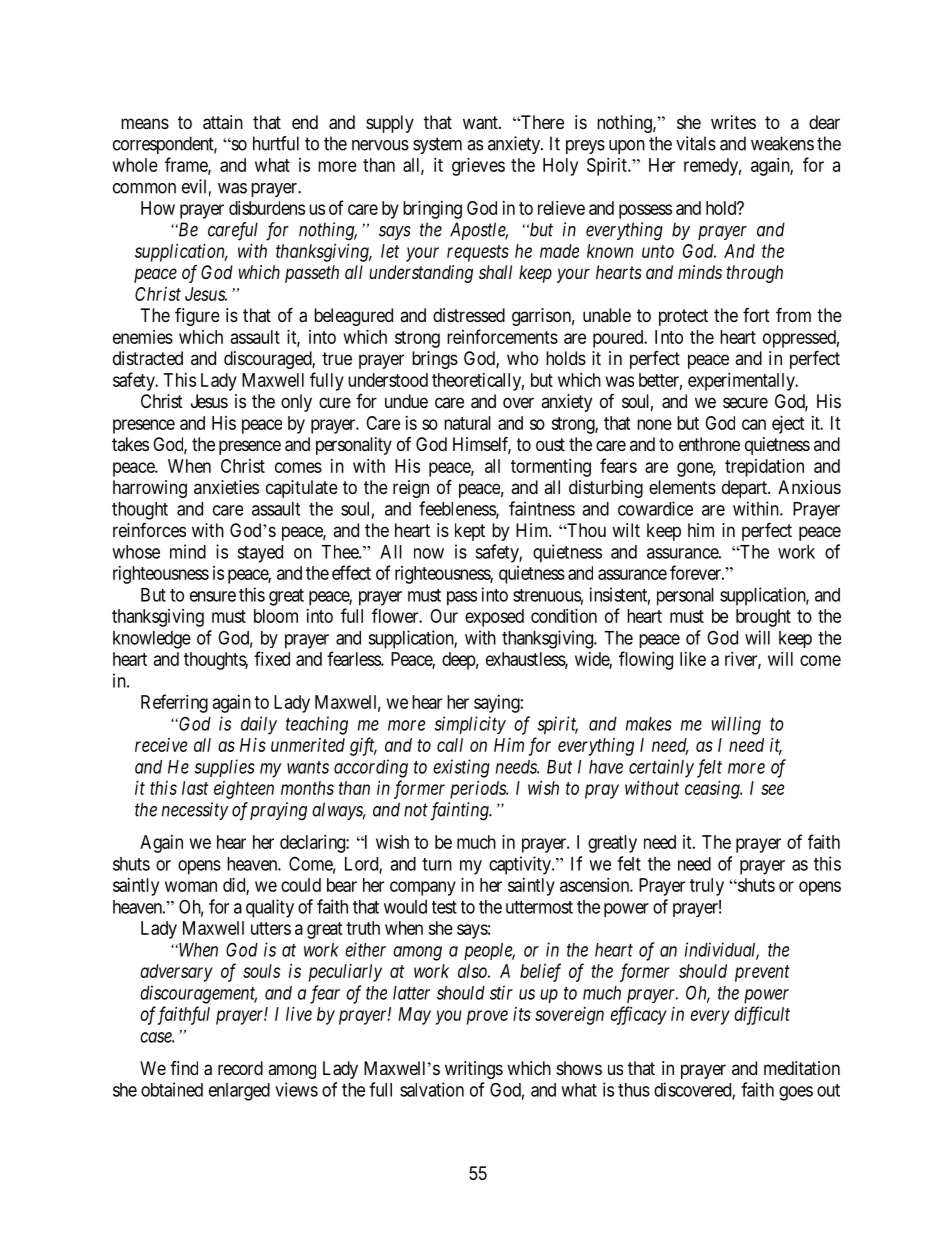 The height and width of the screenshot is (1233, 952). Describe the element at coordinates (224, 768) in the screenshot. I see `supplies` at that location.
